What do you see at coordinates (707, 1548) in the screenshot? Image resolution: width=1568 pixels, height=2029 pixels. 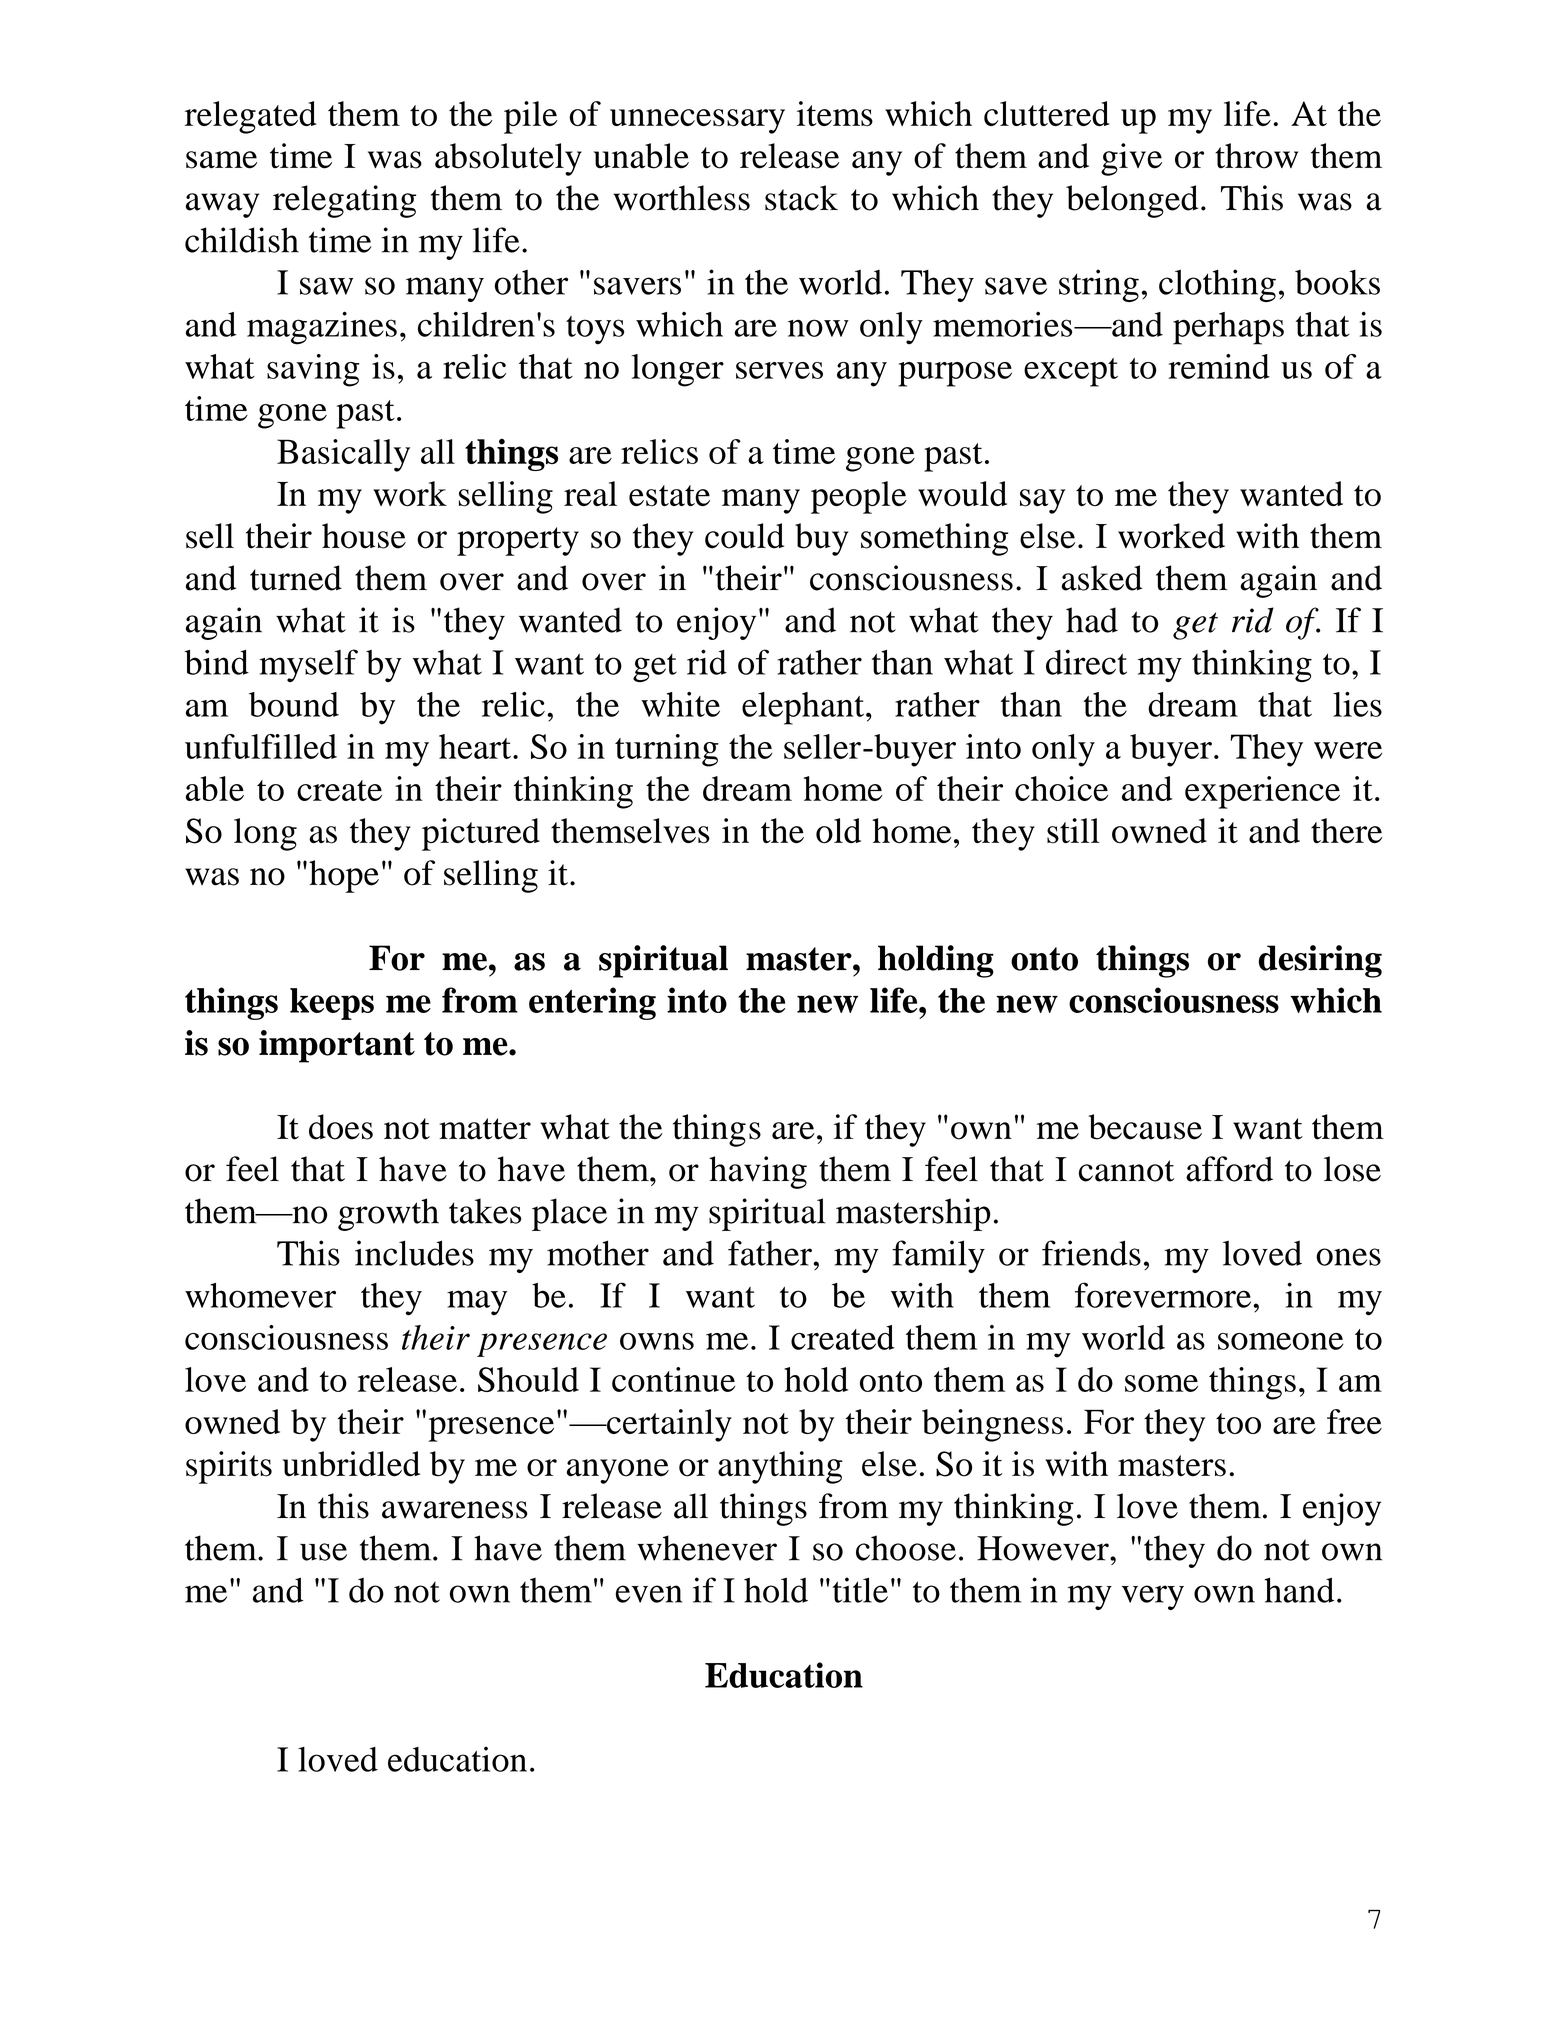 I see `whenever` at bounding box center [707, 1548].
